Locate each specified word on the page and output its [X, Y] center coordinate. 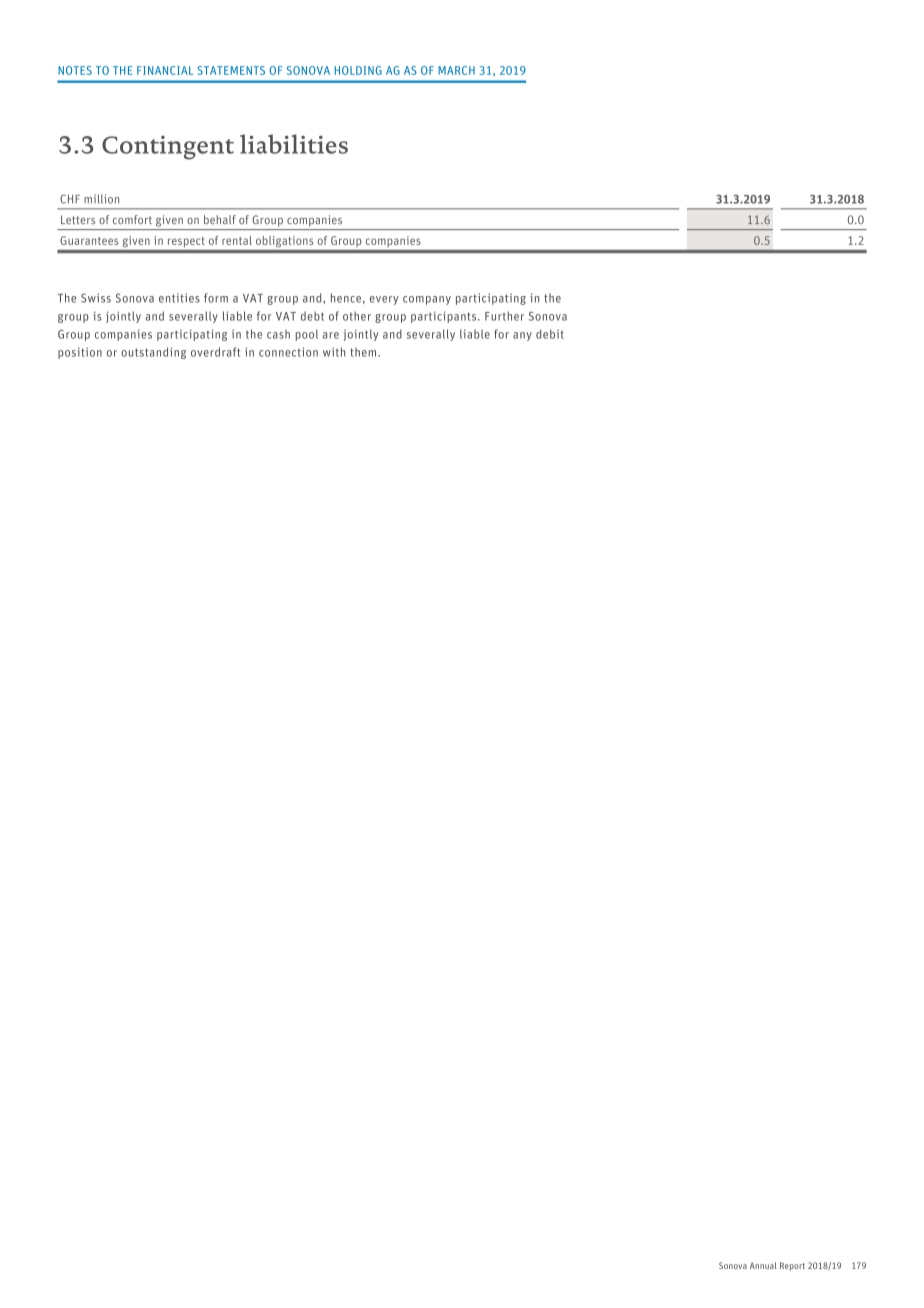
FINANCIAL [165, 70]
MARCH [456, 70]
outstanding [153, 353]
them [364, 352]
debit [550, 334]
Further [504, 316]
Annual [763, 1265]
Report [792, 1266]
